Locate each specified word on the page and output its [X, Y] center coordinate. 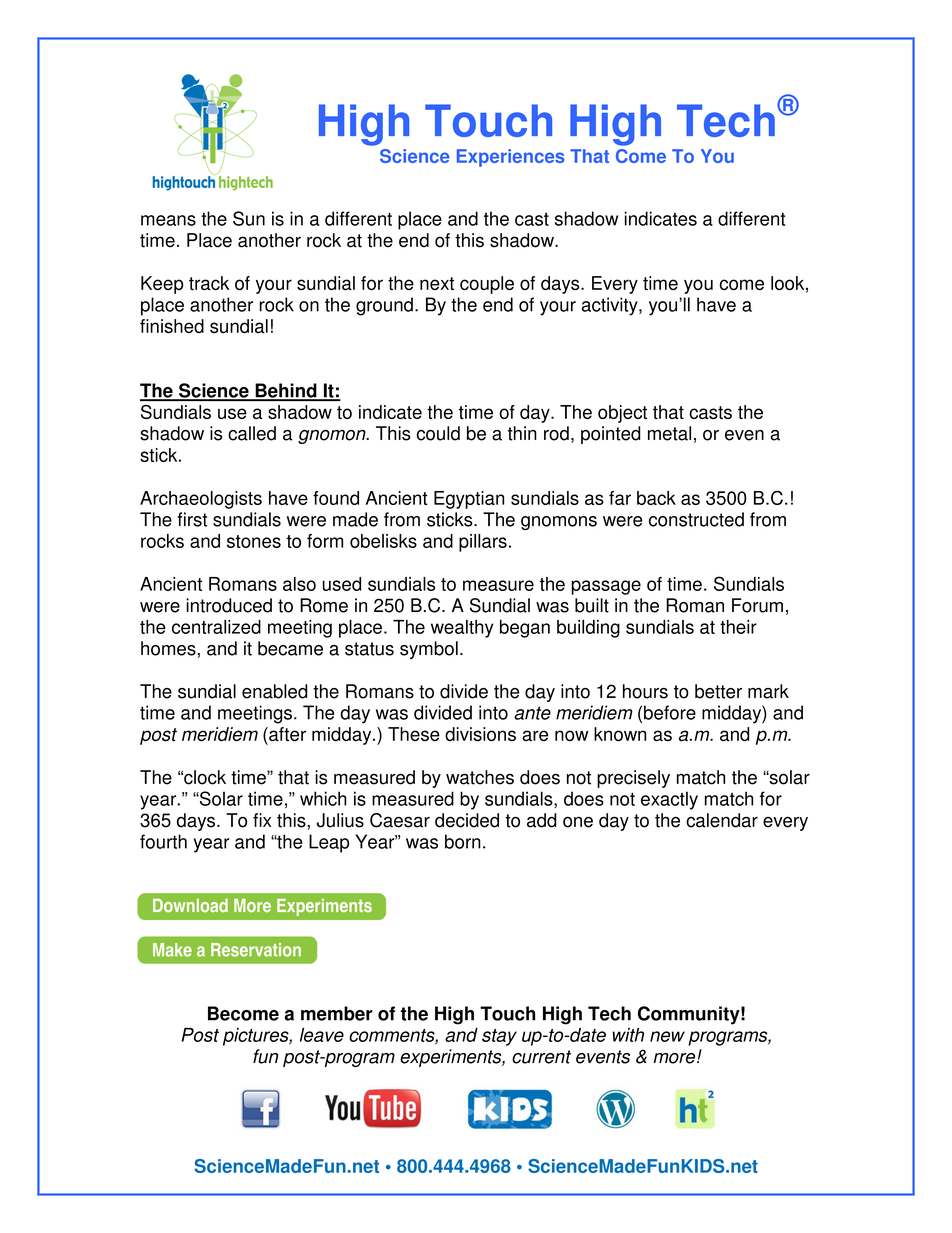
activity [611, 306]
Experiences [511, 158]
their [738, 627]
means [168, 220]
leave [322, 1035]
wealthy [462, 629]
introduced [229, 605]
